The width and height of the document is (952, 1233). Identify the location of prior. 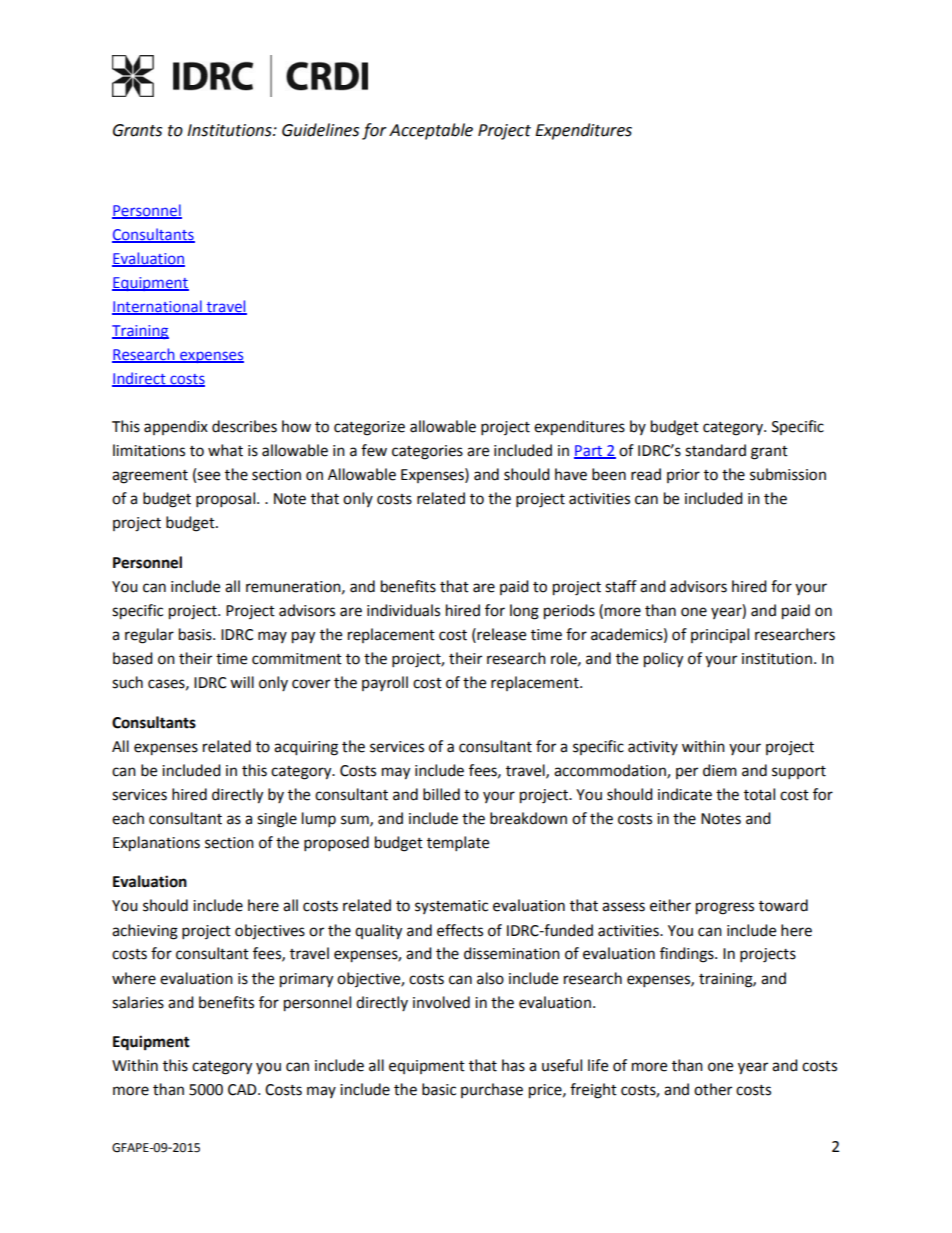
(683, 476).
